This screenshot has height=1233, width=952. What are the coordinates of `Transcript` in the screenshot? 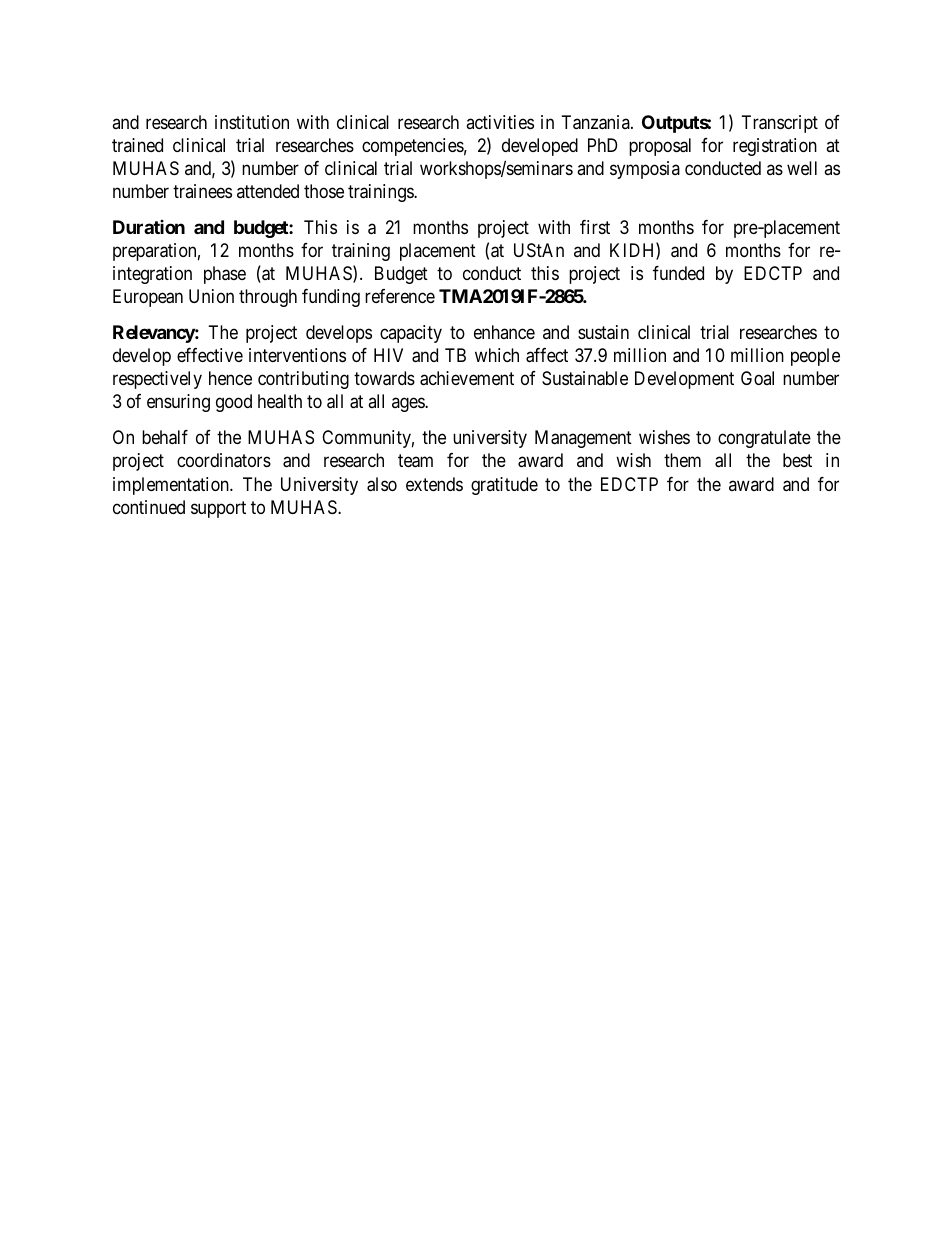 It's located at (780, 124).
